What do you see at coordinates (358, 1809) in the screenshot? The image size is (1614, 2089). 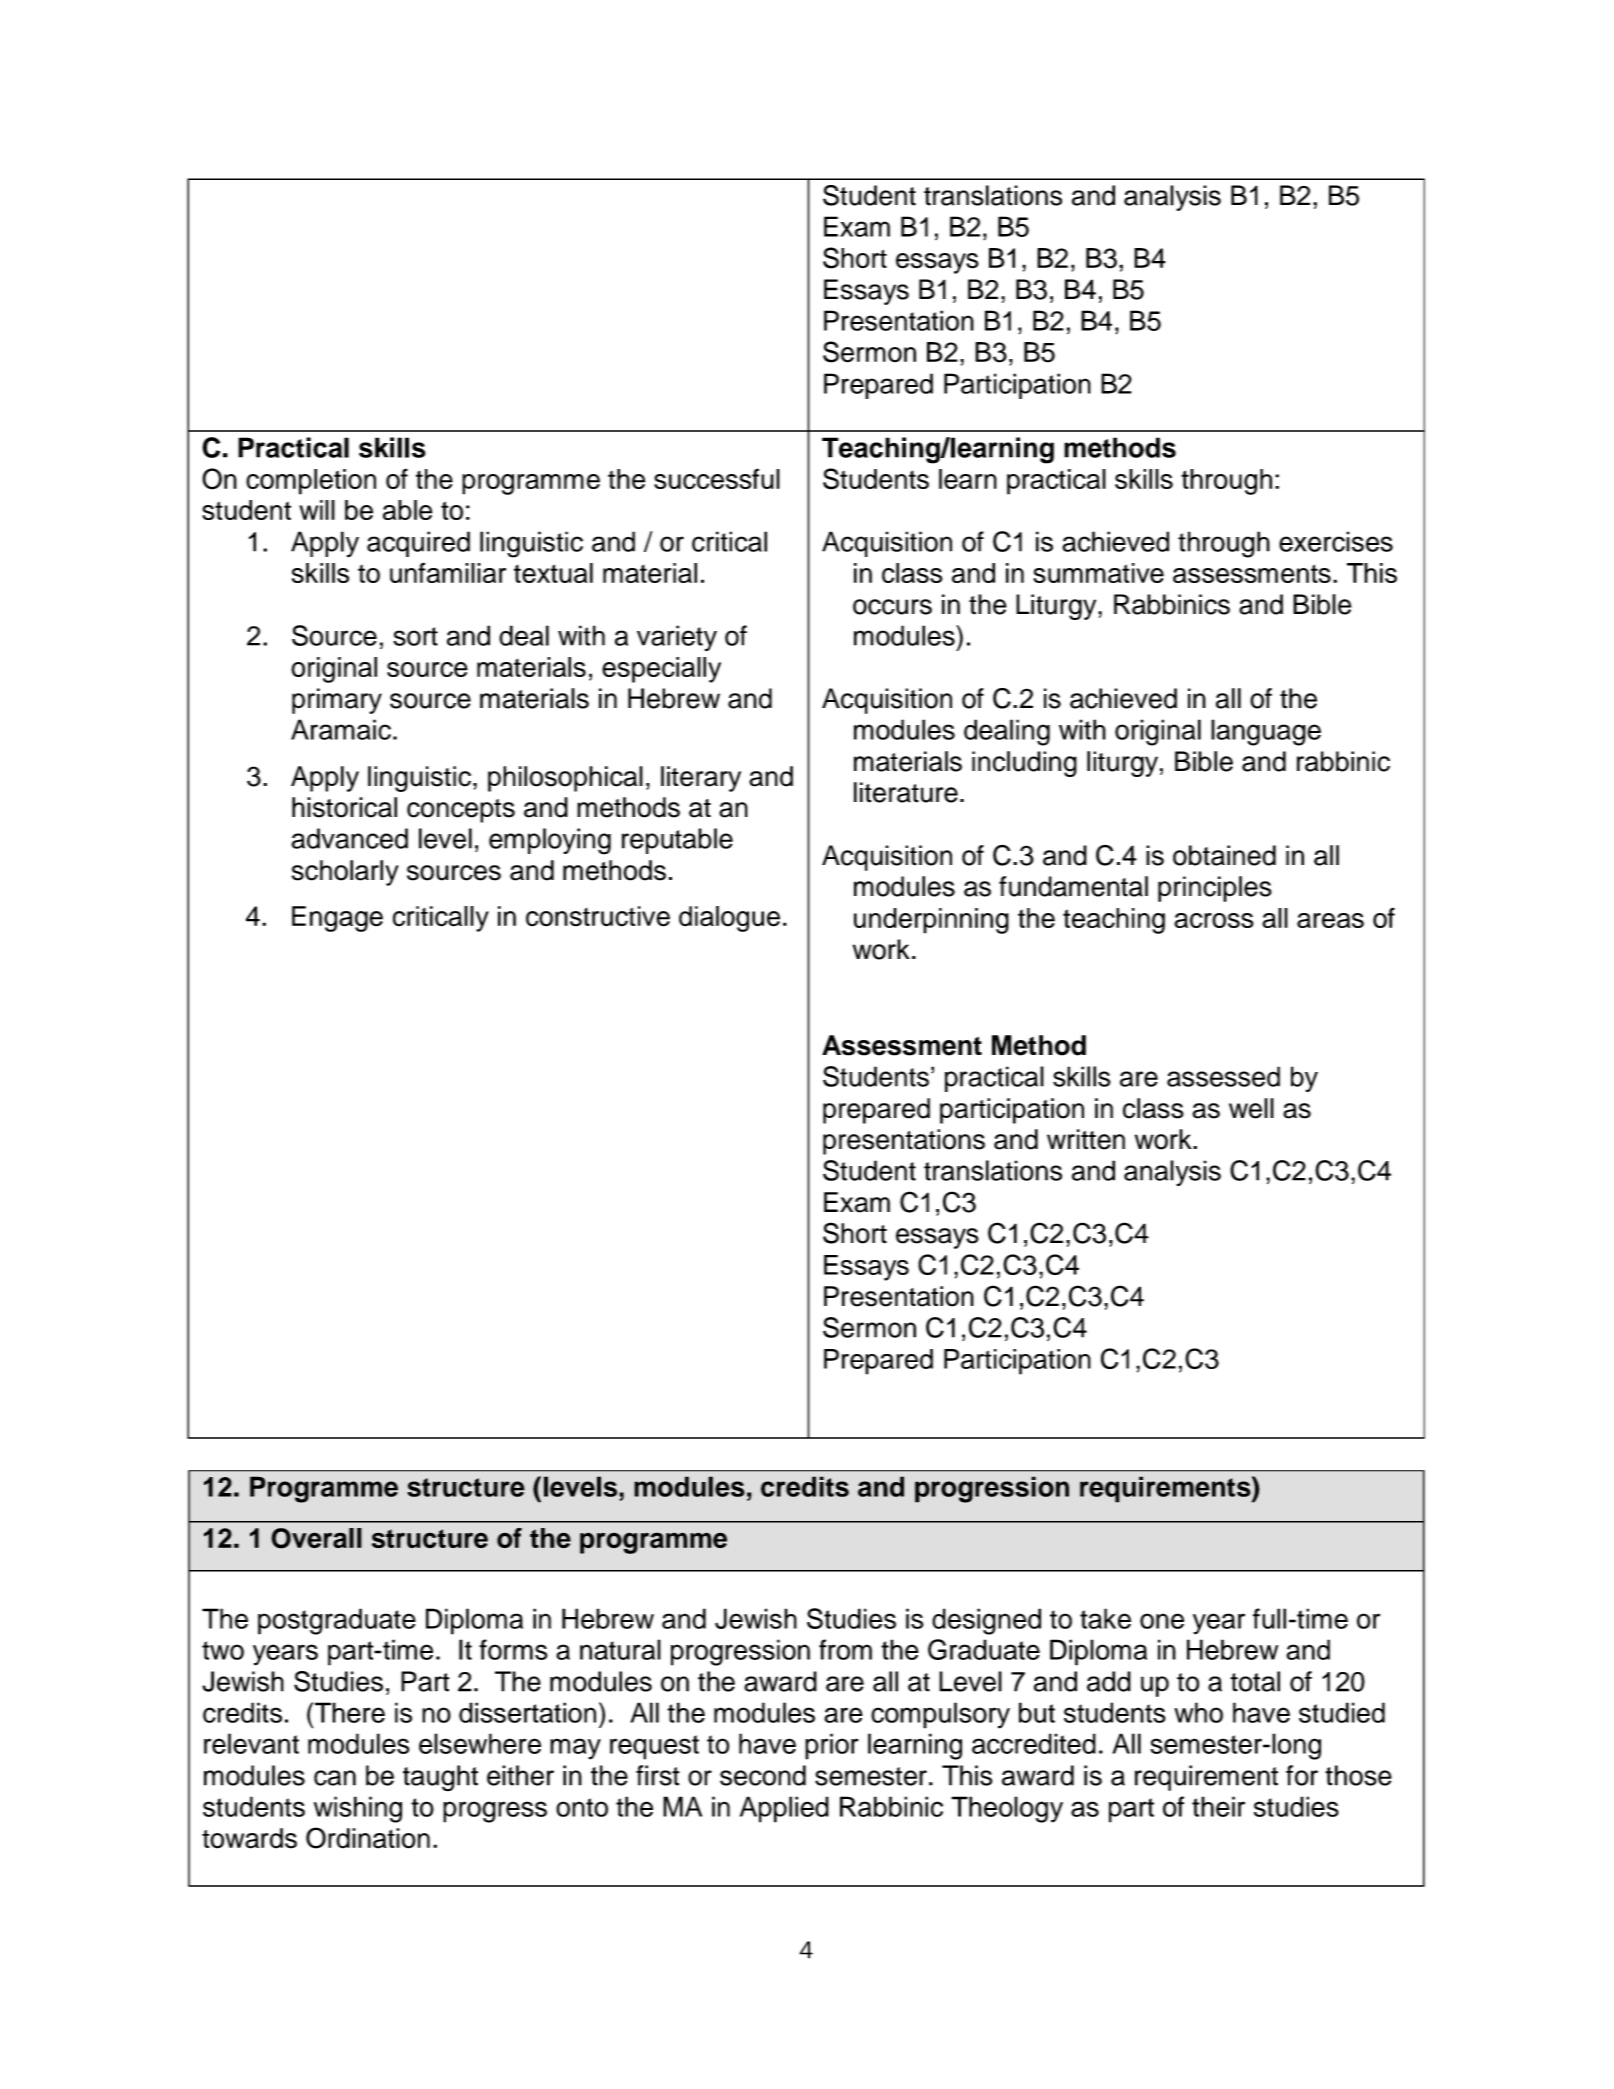 I see `wishing` at bounding box center [358, 1809].
